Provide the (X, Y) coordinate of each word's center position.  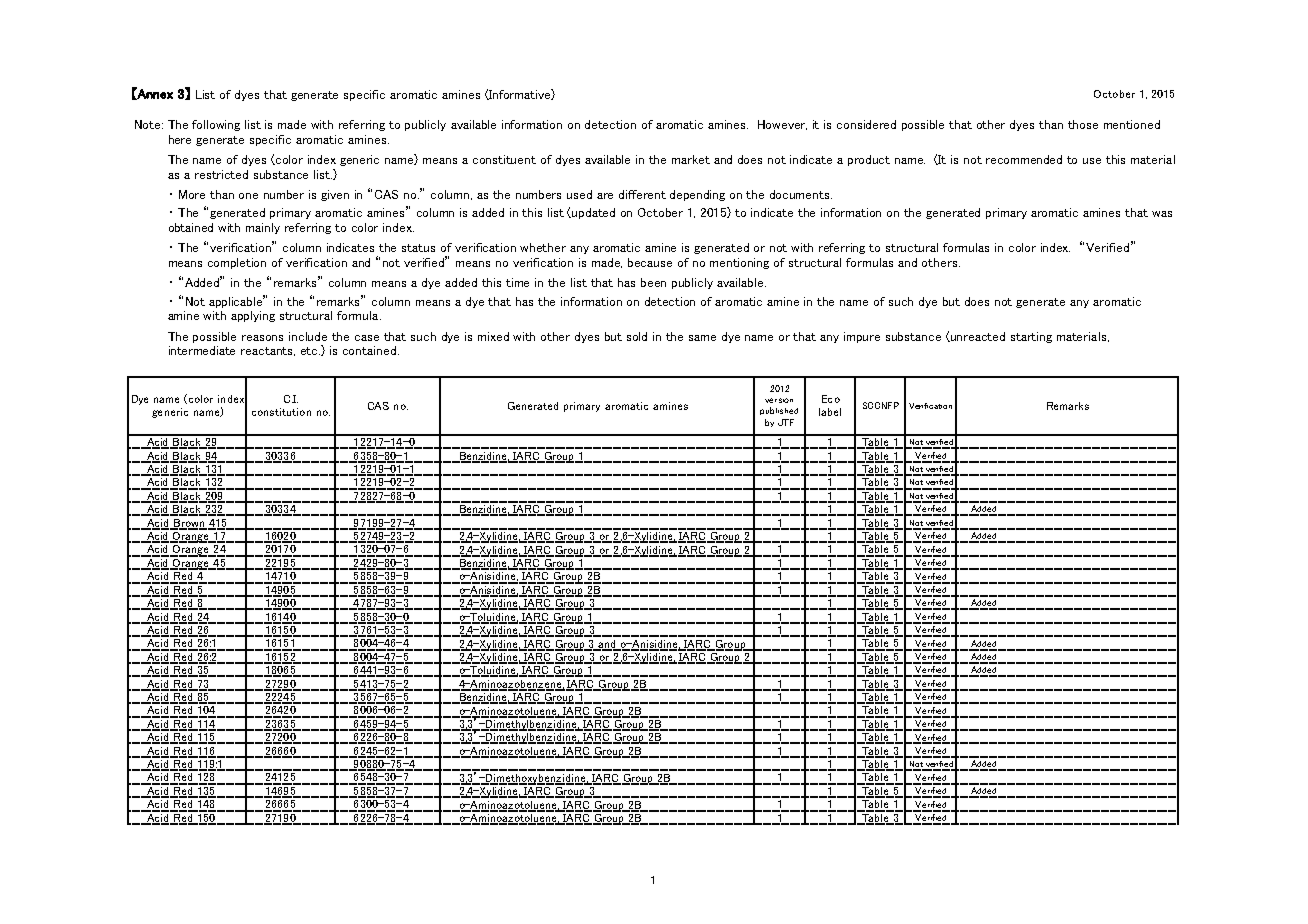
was (1162, 214)
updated (593, 213)
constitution (281, 412)
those (1083, 124)
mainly (263, 228)
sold (637, 336)
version (779, 400)
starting (1031, 337)
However (782, 125)
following (216, 125)
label (830, 412)
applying (253, 316)
